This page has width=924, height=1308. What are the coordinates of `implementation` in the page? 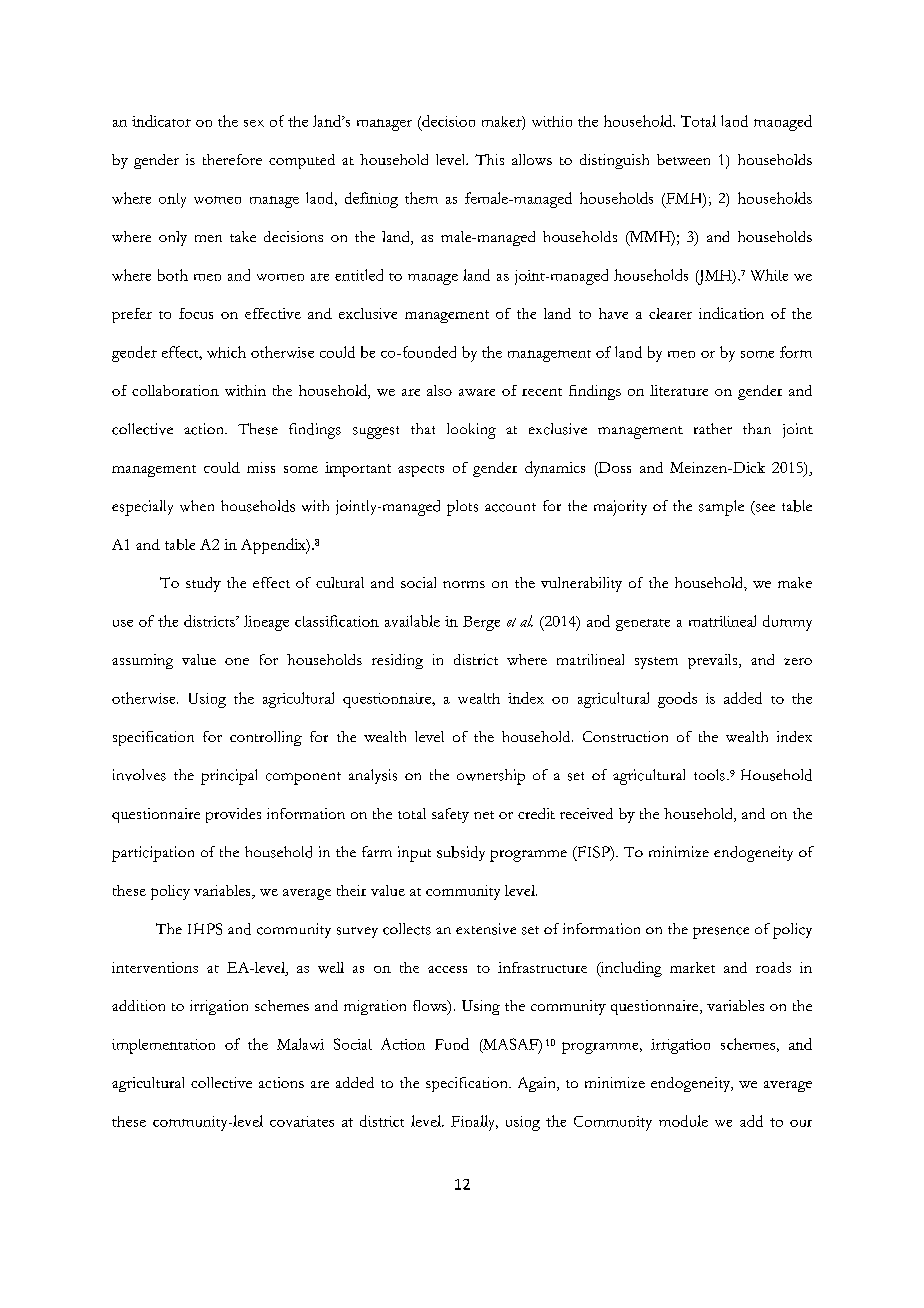 It's located at (163, 1046).
